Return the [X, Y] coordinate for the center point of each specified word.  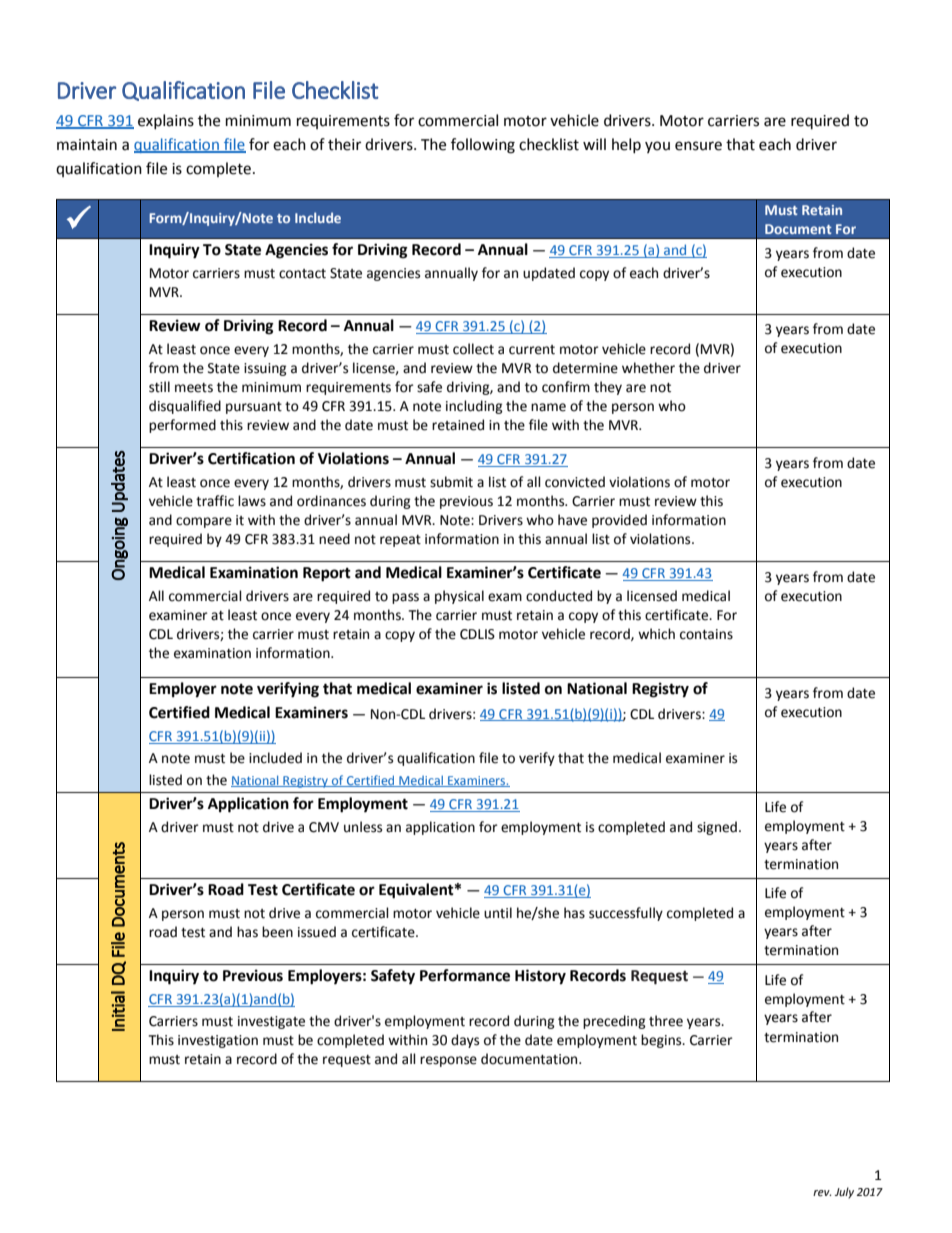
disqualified [185, 407]
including [474, 407]
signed [717, 828]
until [498, 913]
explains [166, 121]
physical [459, 597]
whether [648, 368]
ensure [698, 146]
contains [706, 634]
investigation [218, 1041]
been [277, 932]
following [483, 146]
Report [327, 574]
